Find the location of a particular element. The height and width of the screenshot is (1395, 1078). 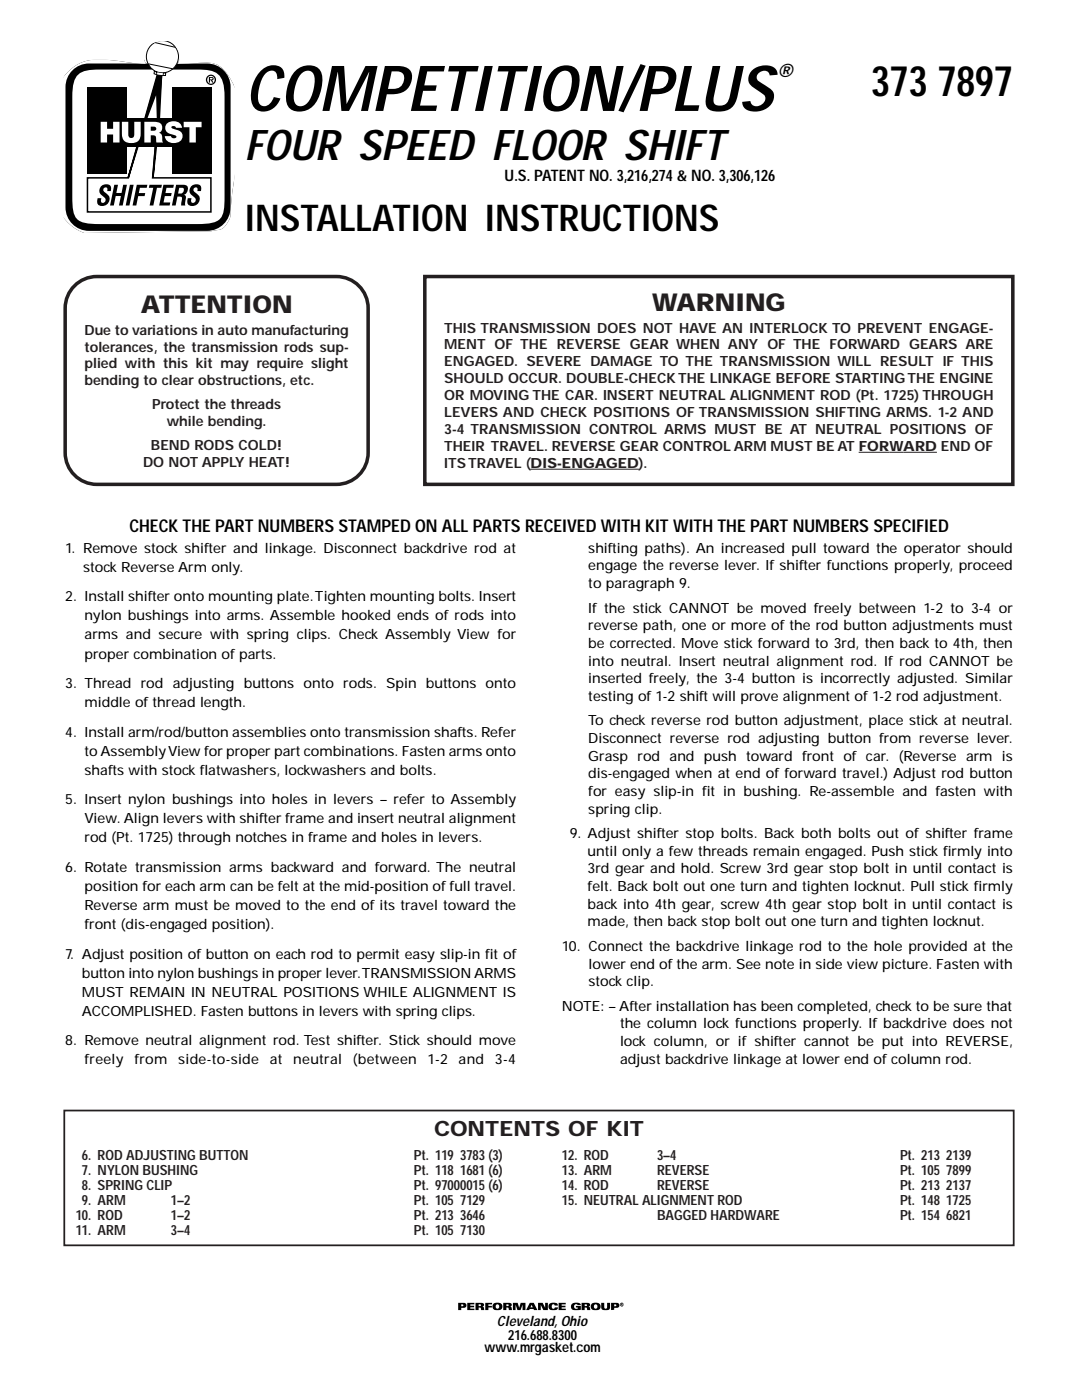

variations is located at coordinates (165, 330).
